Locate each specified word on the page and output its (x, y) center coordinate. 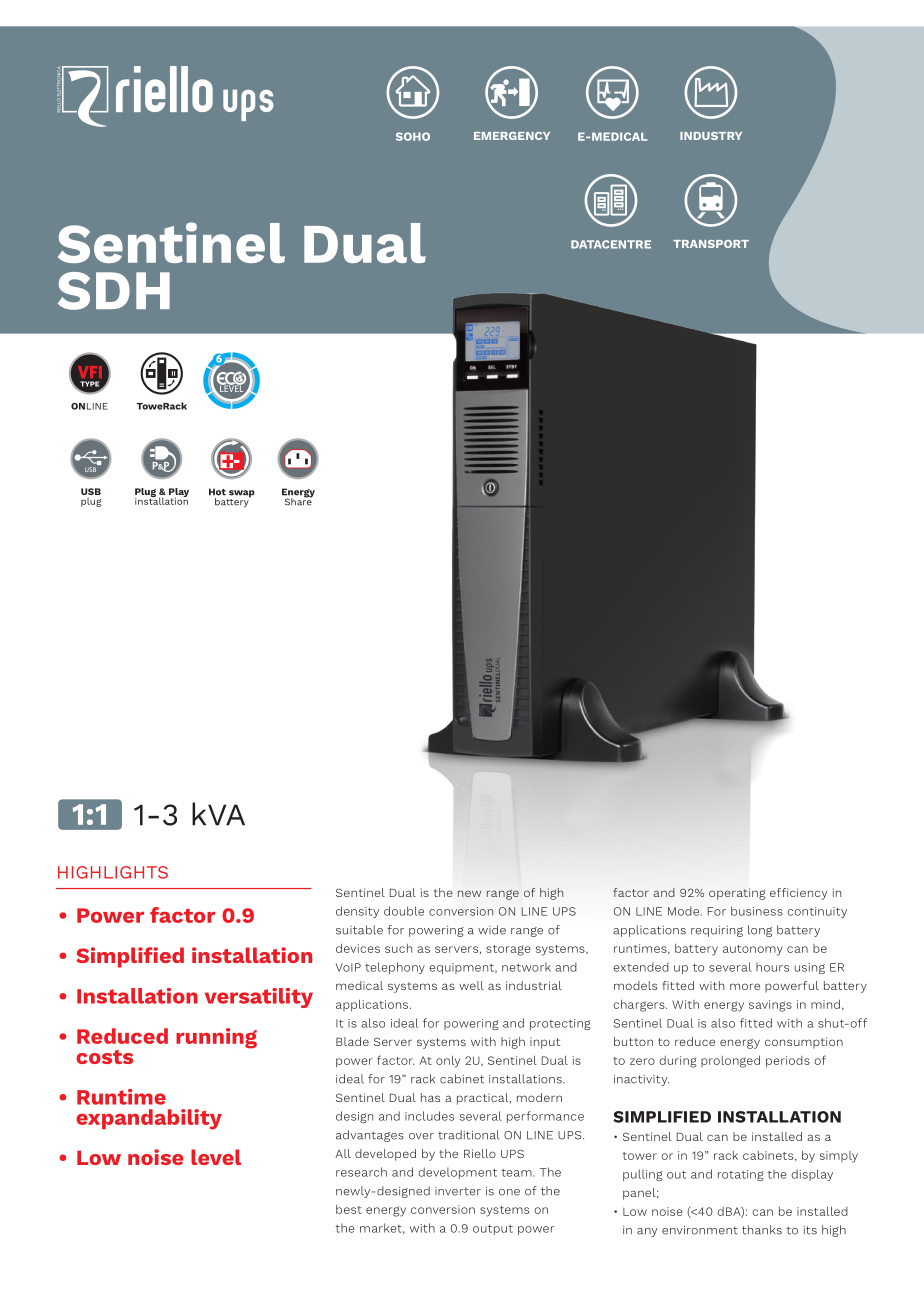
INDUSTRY (711, 136)
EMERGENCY (512, 136)
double (404, 911)
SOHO (413, 136)
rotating (741, 1175)
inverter (458, 1191)
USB (91, 491)
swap (241, 495)
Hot (217, 492)
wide (492, 930)
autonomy (753, 950)
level (216, 1157)
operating (737, 894)
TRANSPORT (711, 244)
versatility (259, 998)
